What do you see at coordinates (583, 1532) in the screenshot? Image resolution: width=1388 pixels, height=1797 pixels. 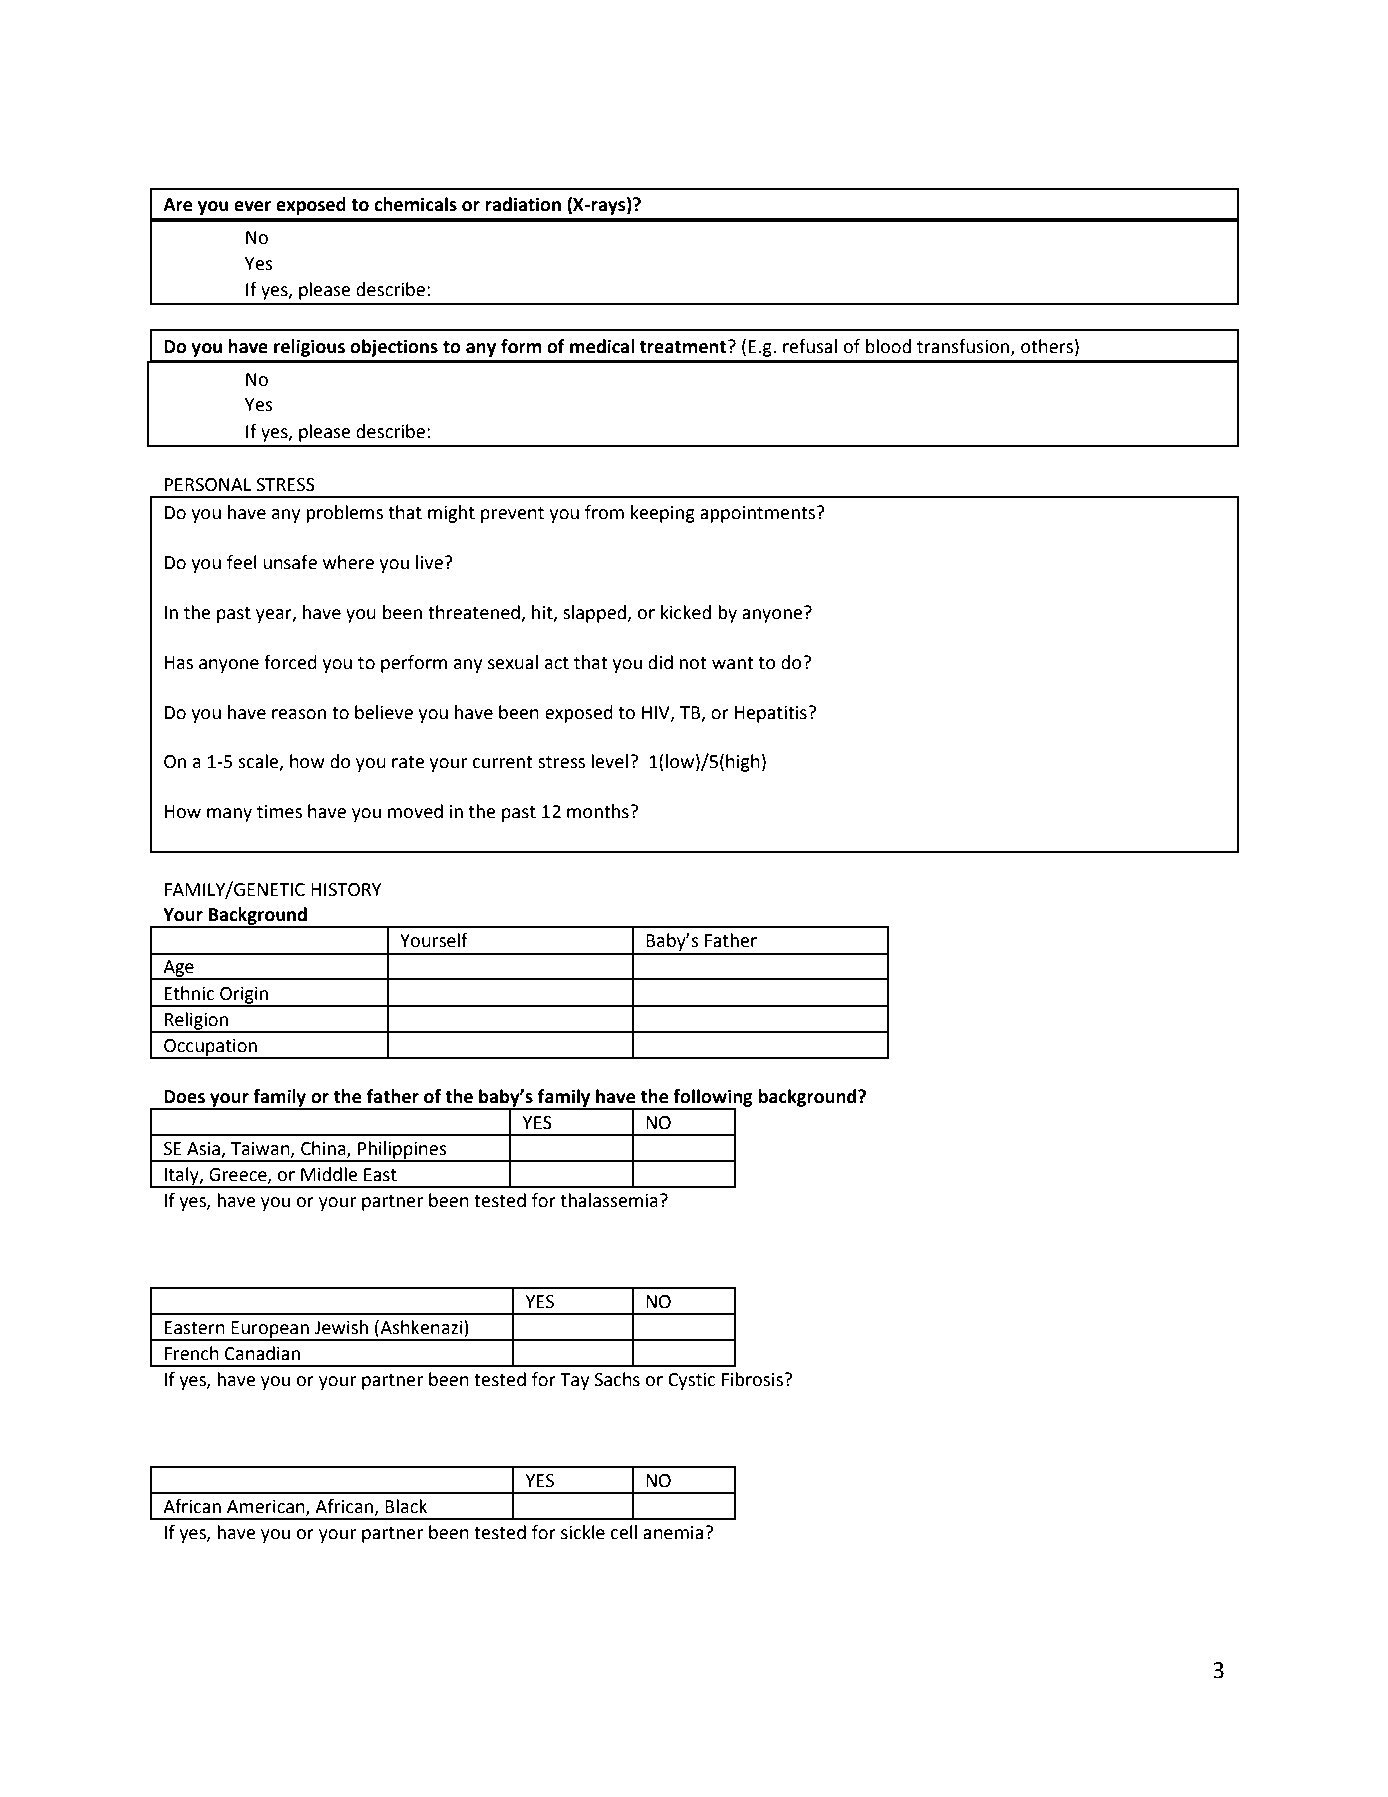 I see `sickle` at bounding box center [583, 1532].
